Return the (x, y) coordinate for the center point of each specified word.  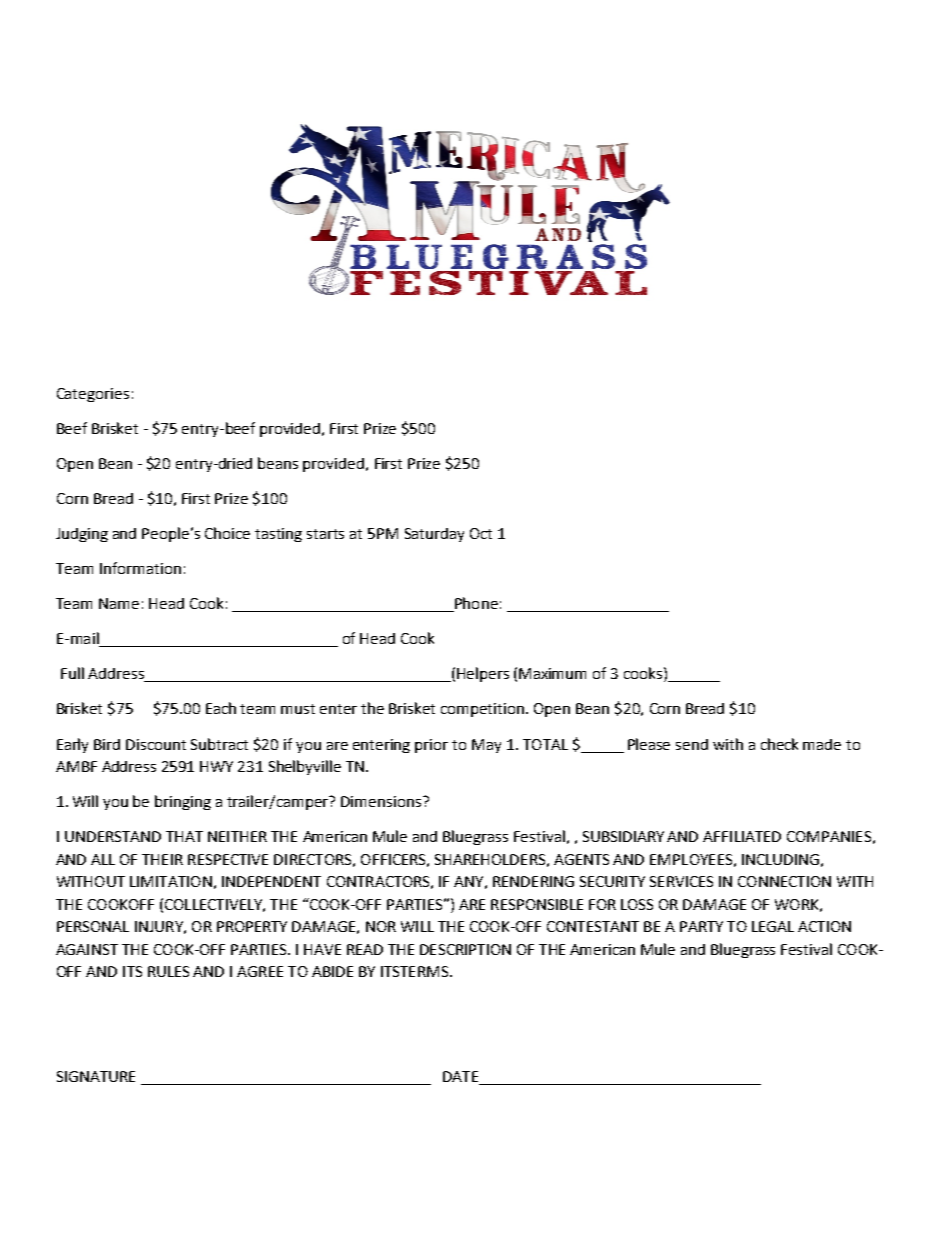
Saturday (434, 535)
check (779, 744)
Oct (481, 533)
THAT (184, 836)
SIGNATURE (96, 1076)
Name (119, 603)
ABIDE (332, 971)
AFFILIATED (742, 836)
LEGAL (773, 926)
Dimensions (382, 801)
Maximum (552, 673)
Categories (93, 395)
